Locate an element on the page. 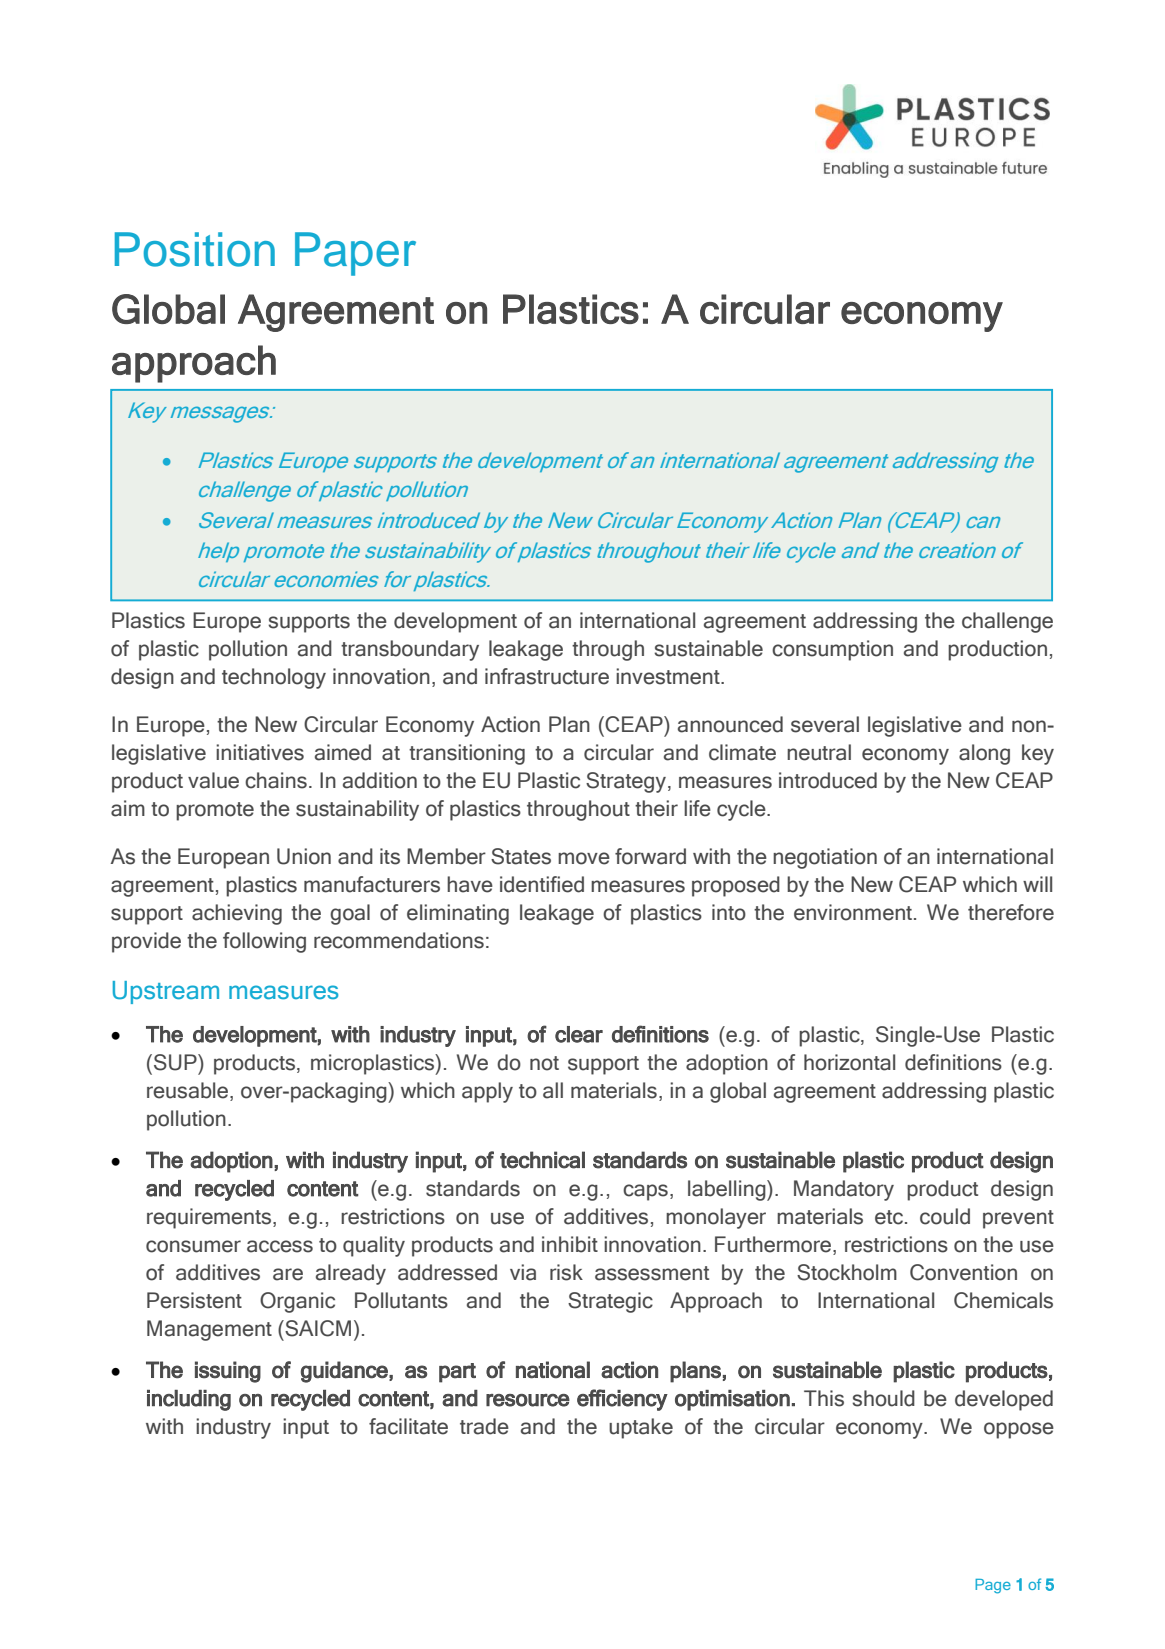  Paper is located at coordinates (355, 254).
